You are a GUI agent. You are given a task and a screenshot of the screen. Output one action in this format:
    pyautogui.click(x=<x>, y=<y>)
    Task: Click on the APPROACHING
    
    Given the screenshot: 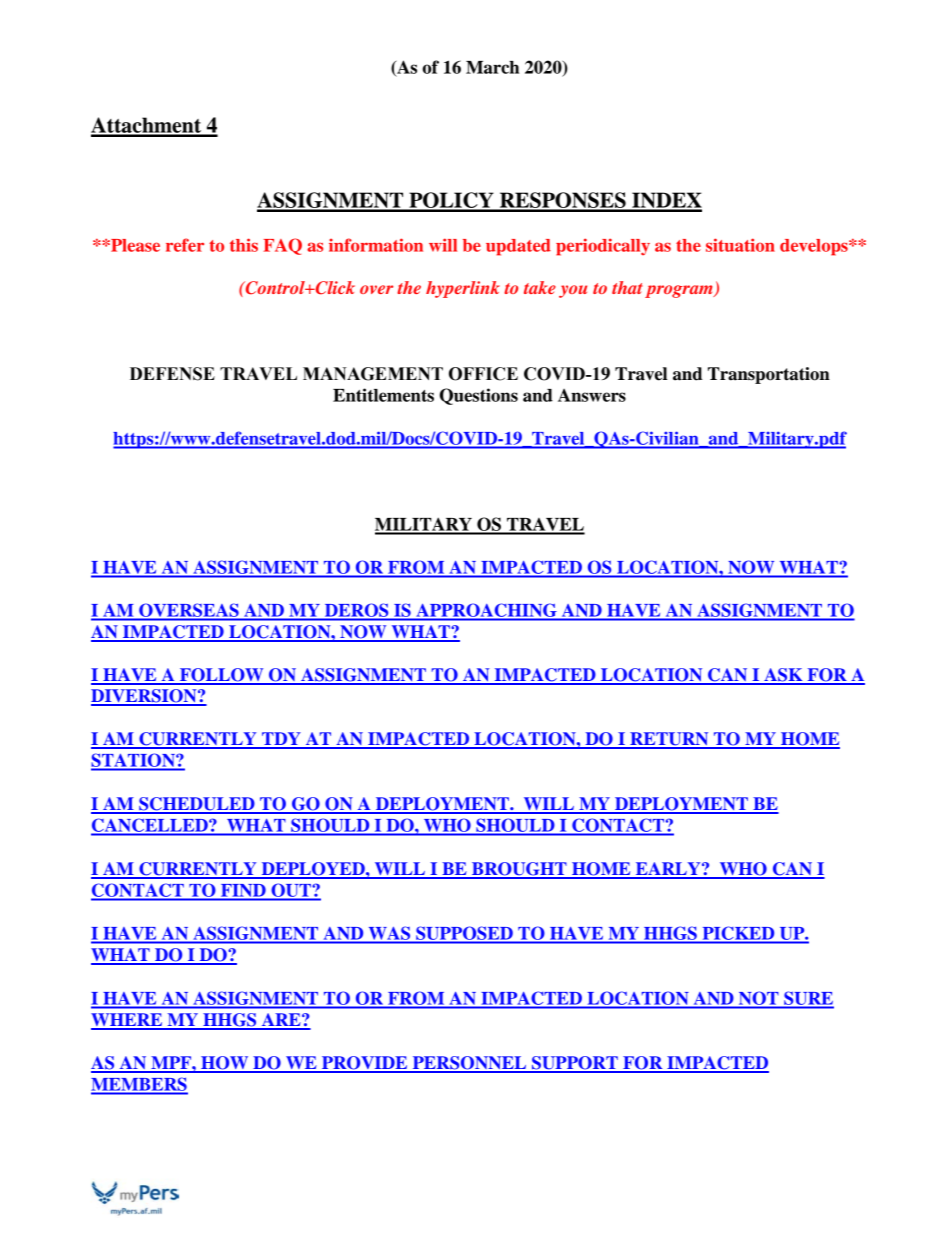 What is the action you would take?
    pyautogui.click(x=486, y=610)
